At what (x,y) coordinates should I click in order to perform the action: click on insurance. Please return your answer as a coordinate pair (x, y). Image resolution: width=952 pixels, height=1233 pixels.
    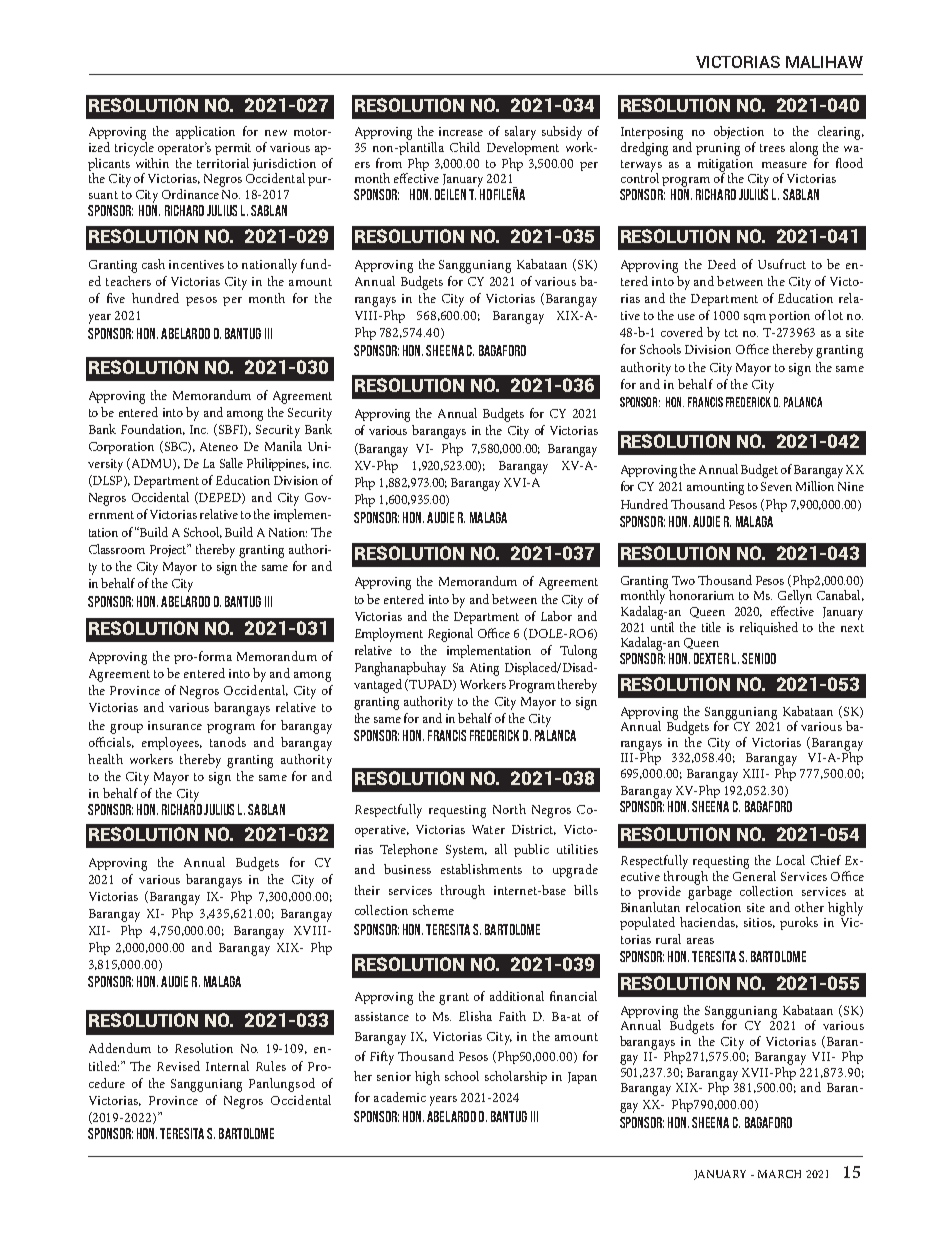
    Looking at the image, I should click on (175, 725).
